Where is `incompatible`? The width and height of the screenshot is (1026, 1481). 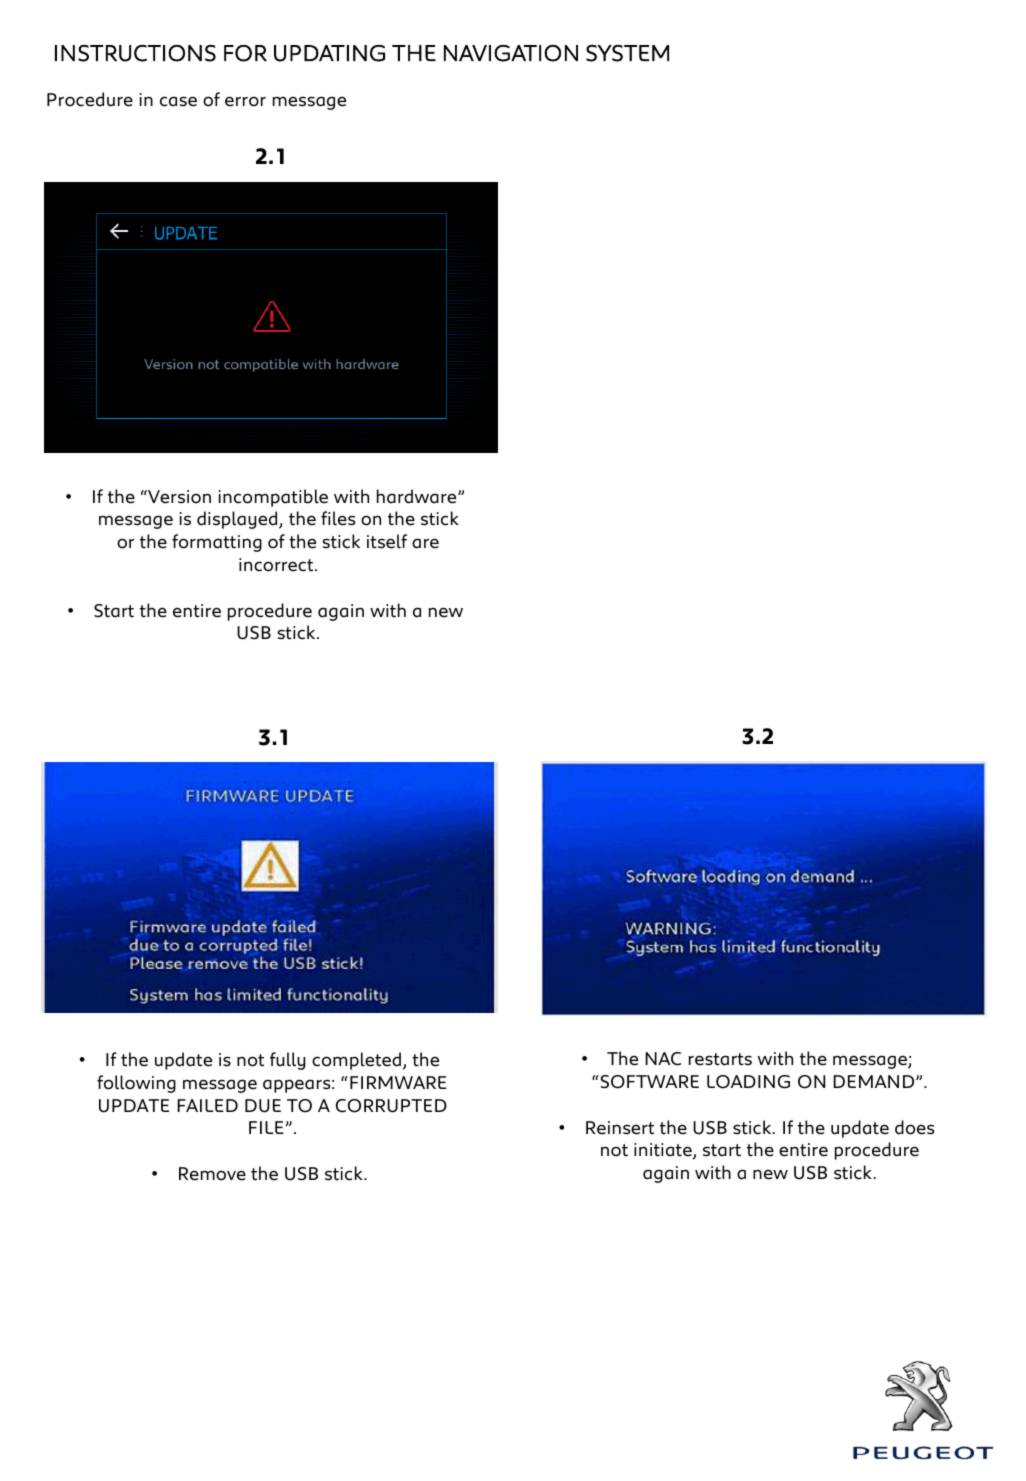 incompatible is located at coordinates (273, 498).
